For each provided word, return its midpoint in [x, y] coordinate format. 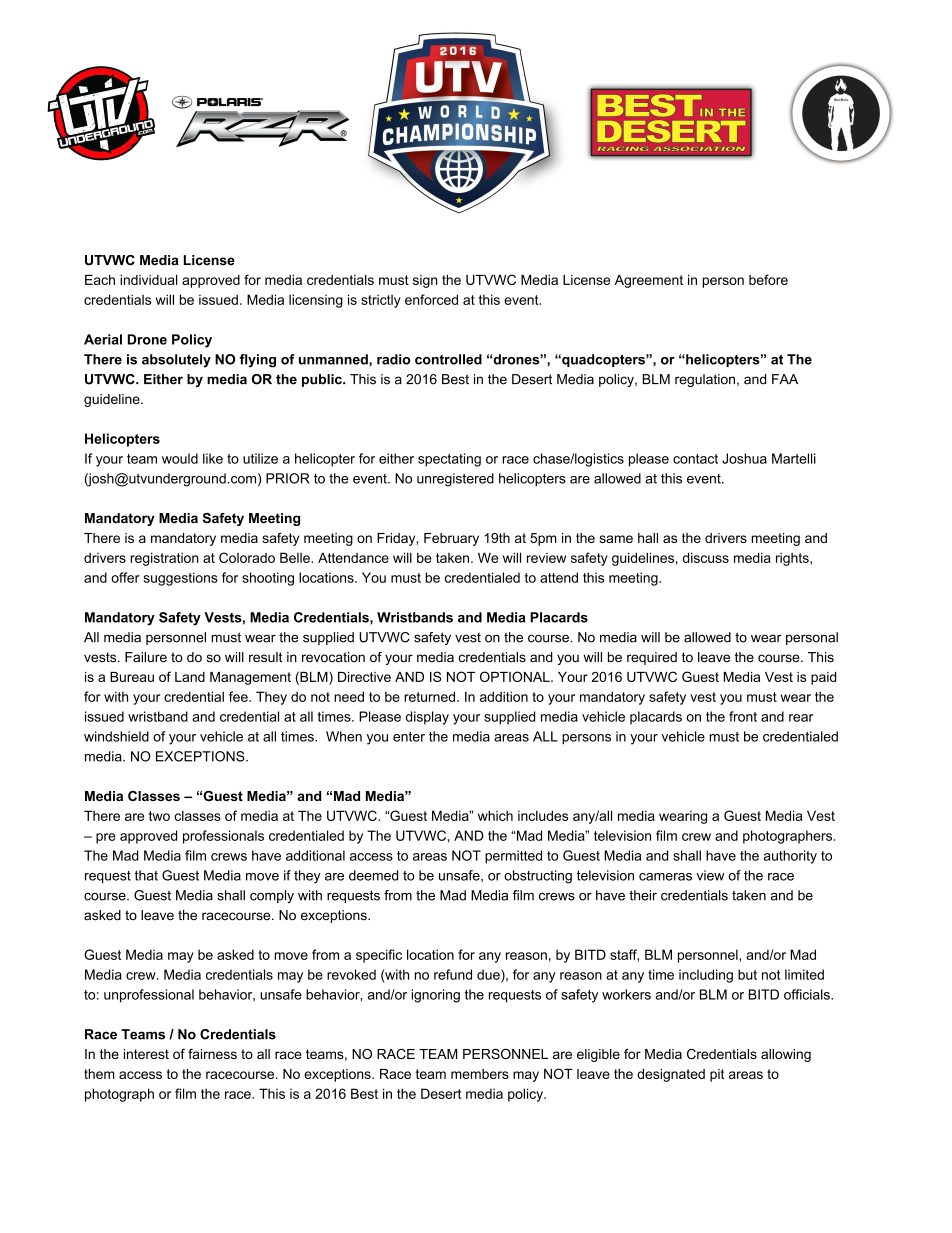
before [768, 279]
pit [717, 1075]
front [743, 716]
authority [790, 857]
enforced [431, 299]
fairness [212, 1054]
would [180, 458]
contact [695, 459]
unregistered [455, 480]
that [146, 875]
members [480, 1074]
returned [429, 696]
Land [190, 677]
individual [148, 280]
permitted [513, 857]
